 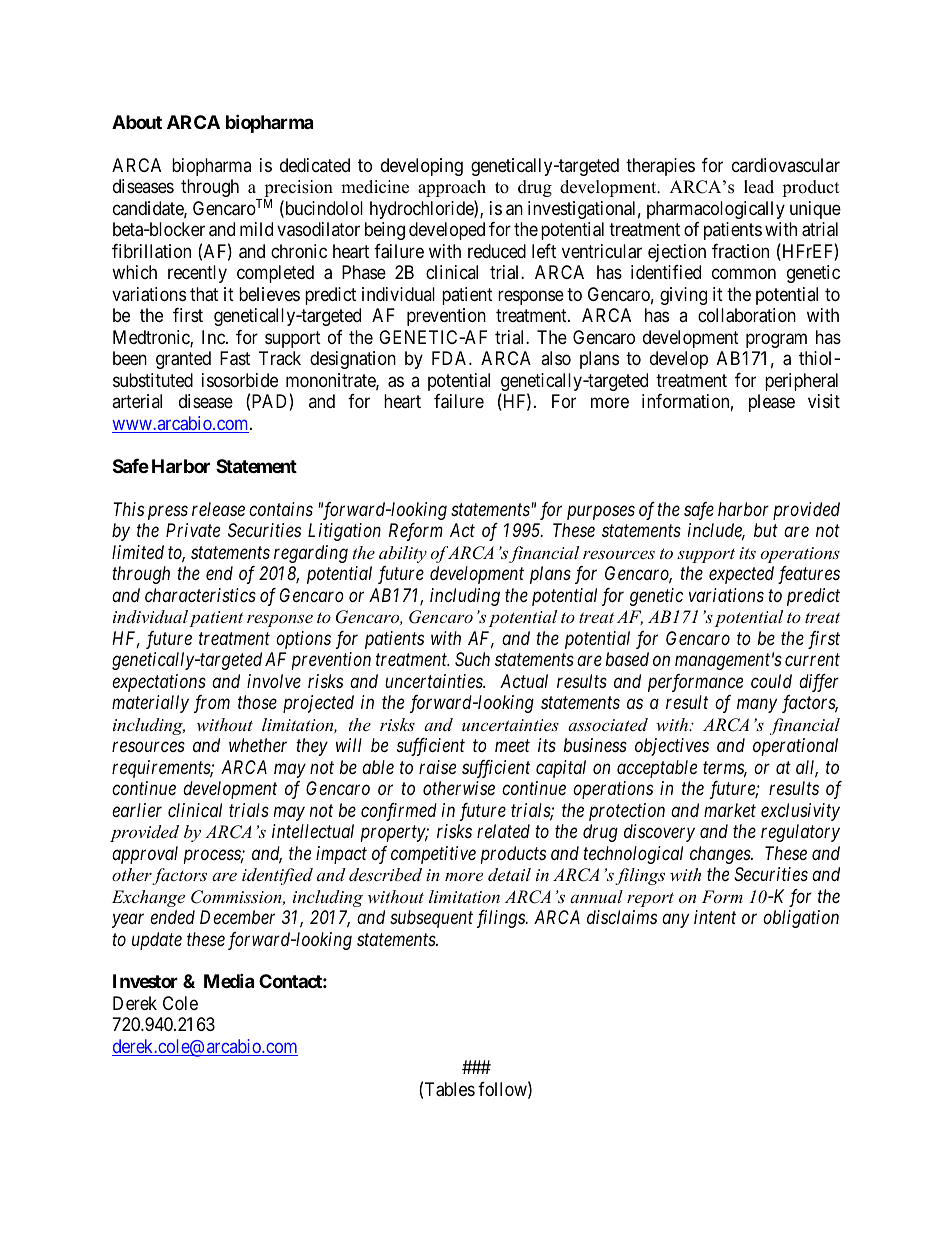 I want to click on subsequent, so click(x=431, y=919).
